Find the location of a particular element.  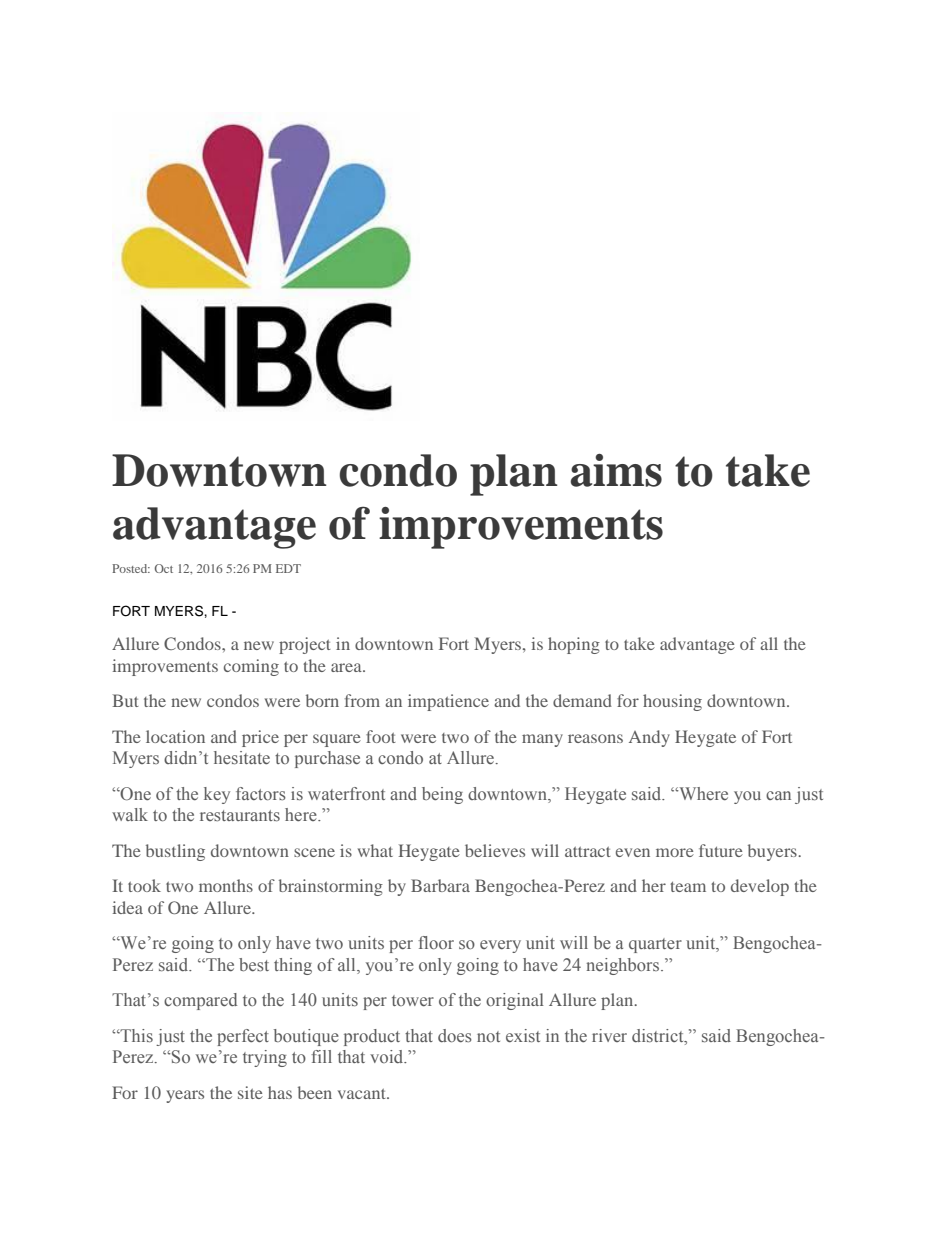

hoping is located at coordinates (574, 645).
